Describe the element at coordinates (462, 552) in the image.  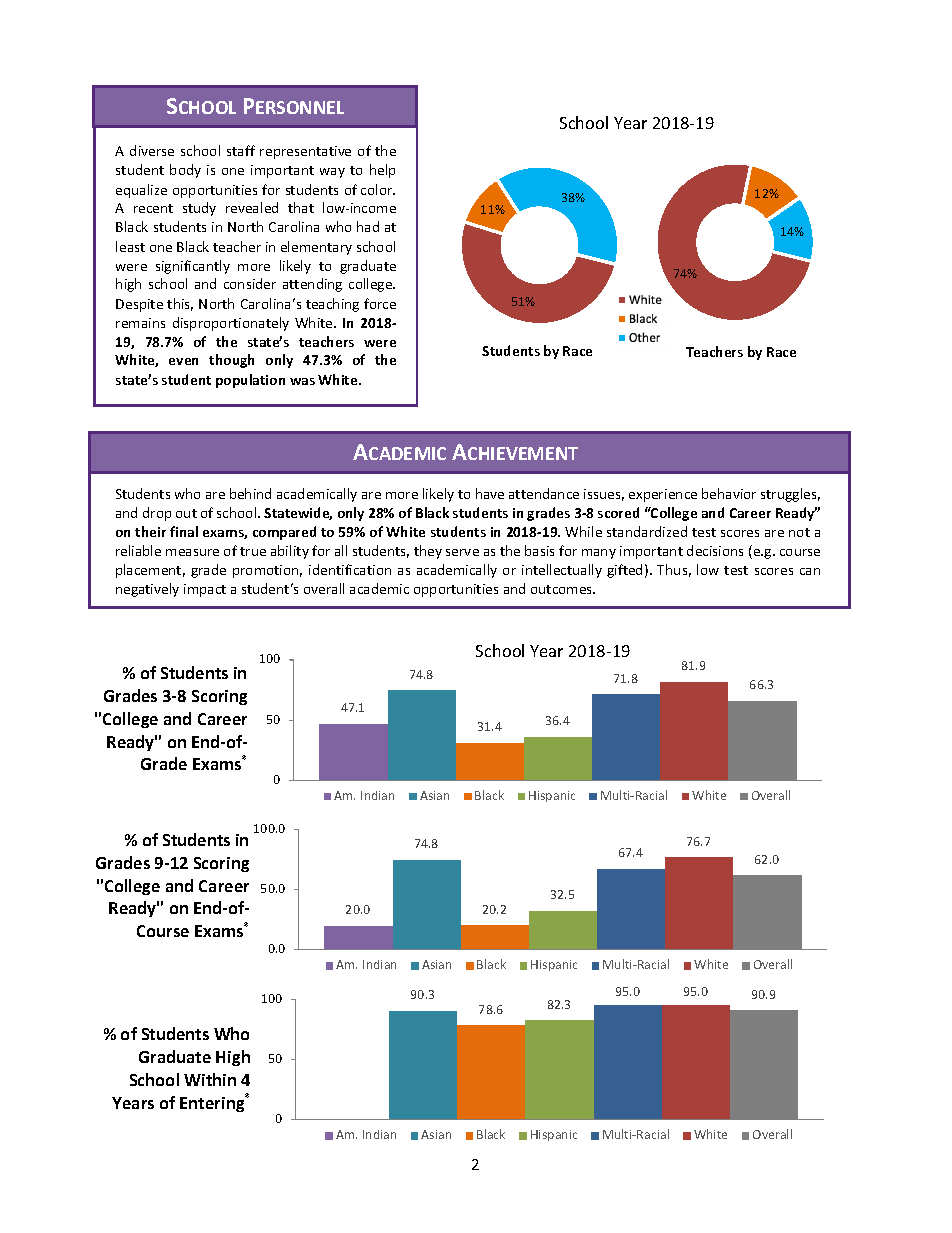
I see `serve` at that location.
